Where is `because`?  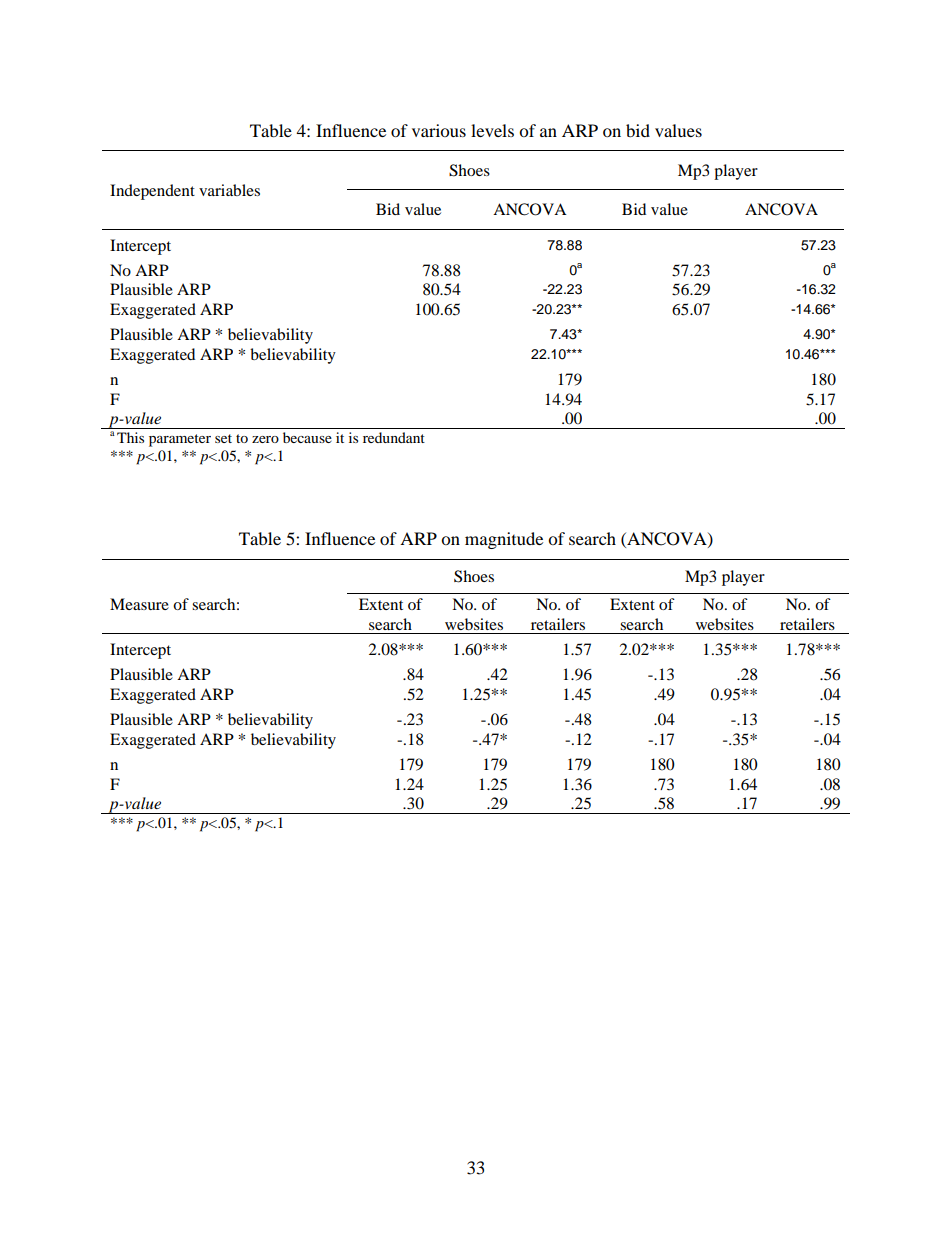 because is located at coordinates (307, 437).
